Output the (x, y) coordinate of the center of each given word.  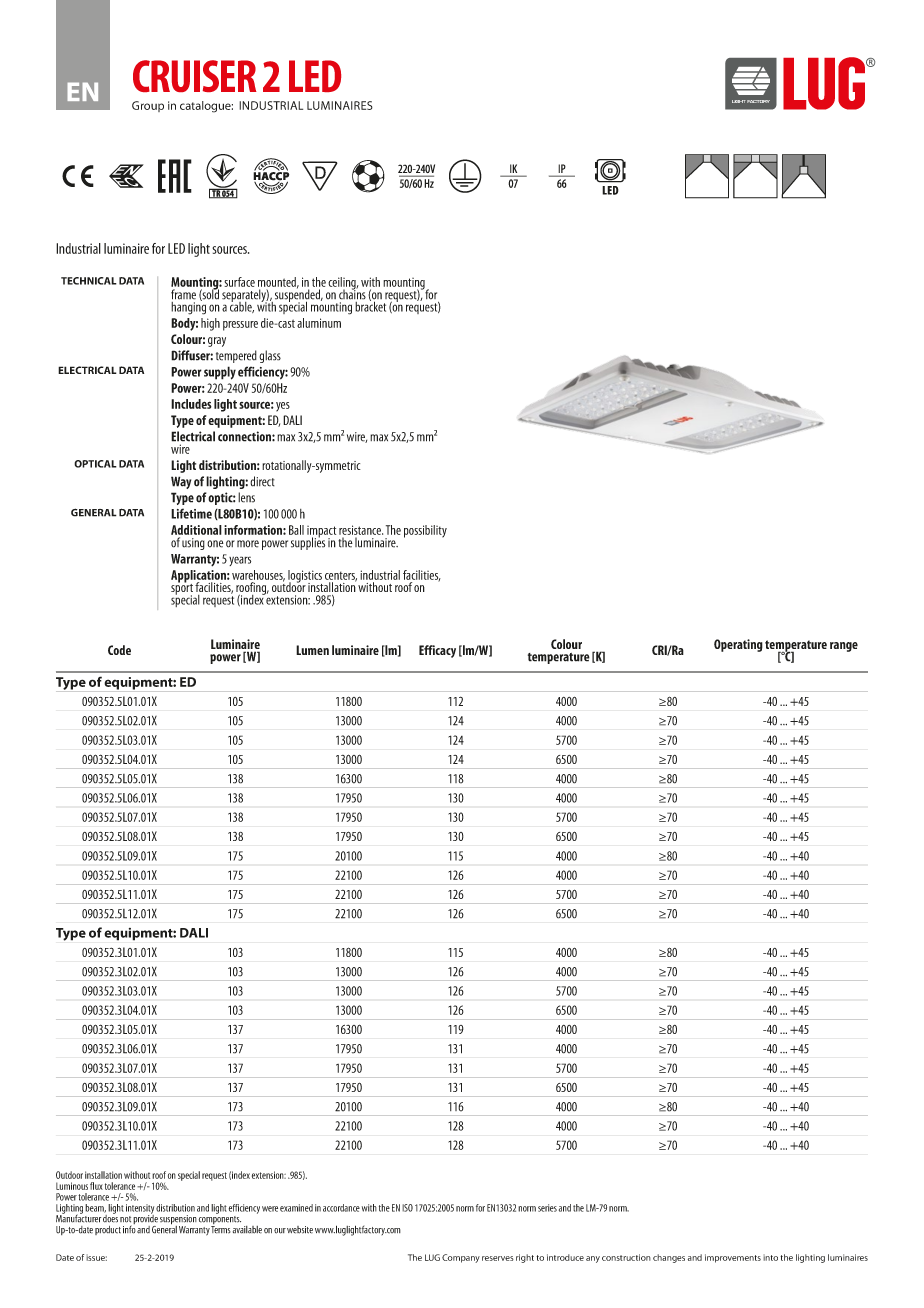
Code (119, 650)
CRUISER (195, 76)
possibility (425, 531)
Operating (738, 645)
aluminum (319, 323)
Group (148, 106)
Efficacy (437, 651)
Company (461, 1258)
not (125, 1219)
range (844, 647)
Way (181, 482)
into (770, 1257)
